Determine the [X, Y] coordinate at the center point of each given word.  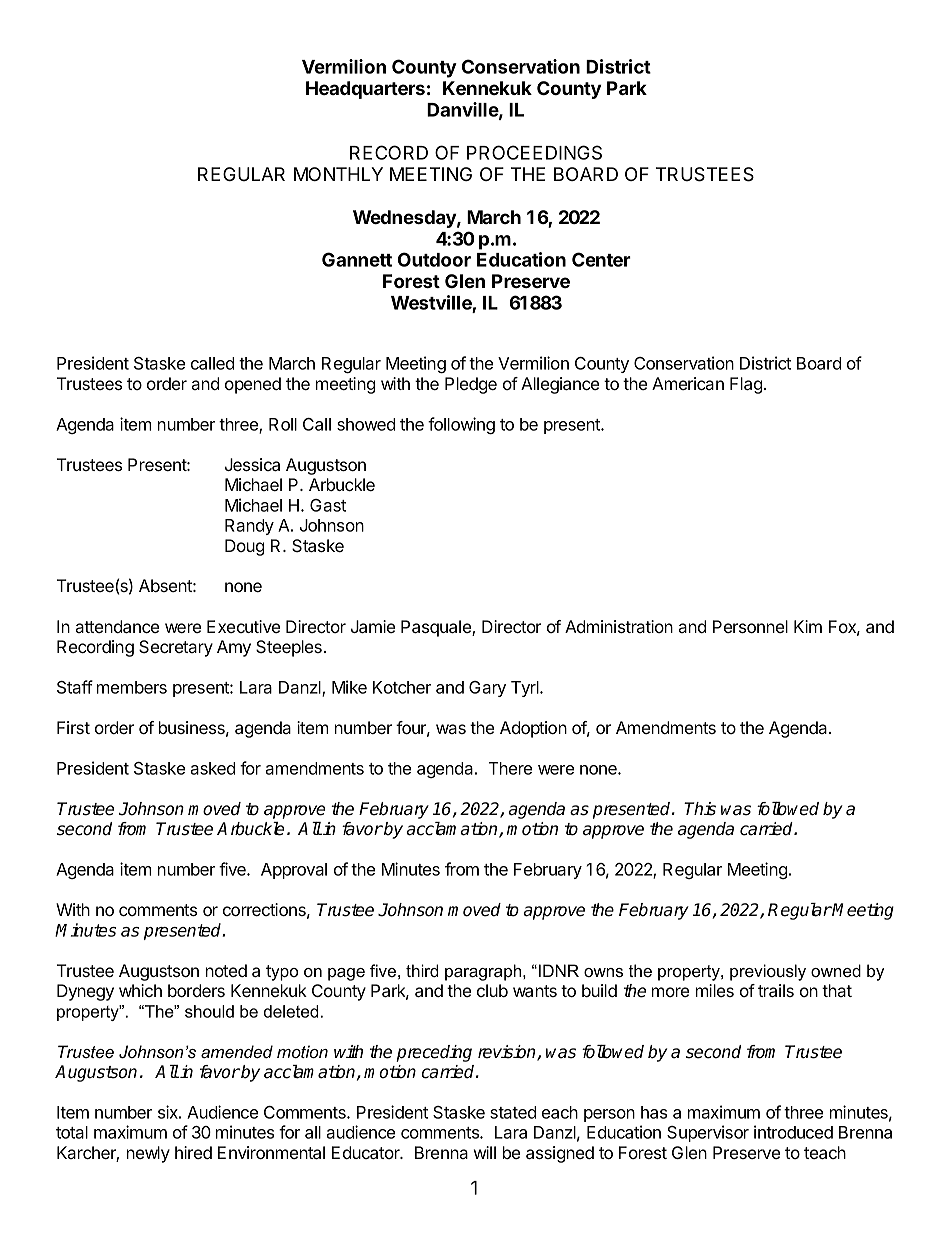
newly [148, 1154]
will [485, 1152]
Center [601, 259]
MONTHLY [338, 174]
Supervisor [708, 1133]
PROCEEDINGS [534, 152]
